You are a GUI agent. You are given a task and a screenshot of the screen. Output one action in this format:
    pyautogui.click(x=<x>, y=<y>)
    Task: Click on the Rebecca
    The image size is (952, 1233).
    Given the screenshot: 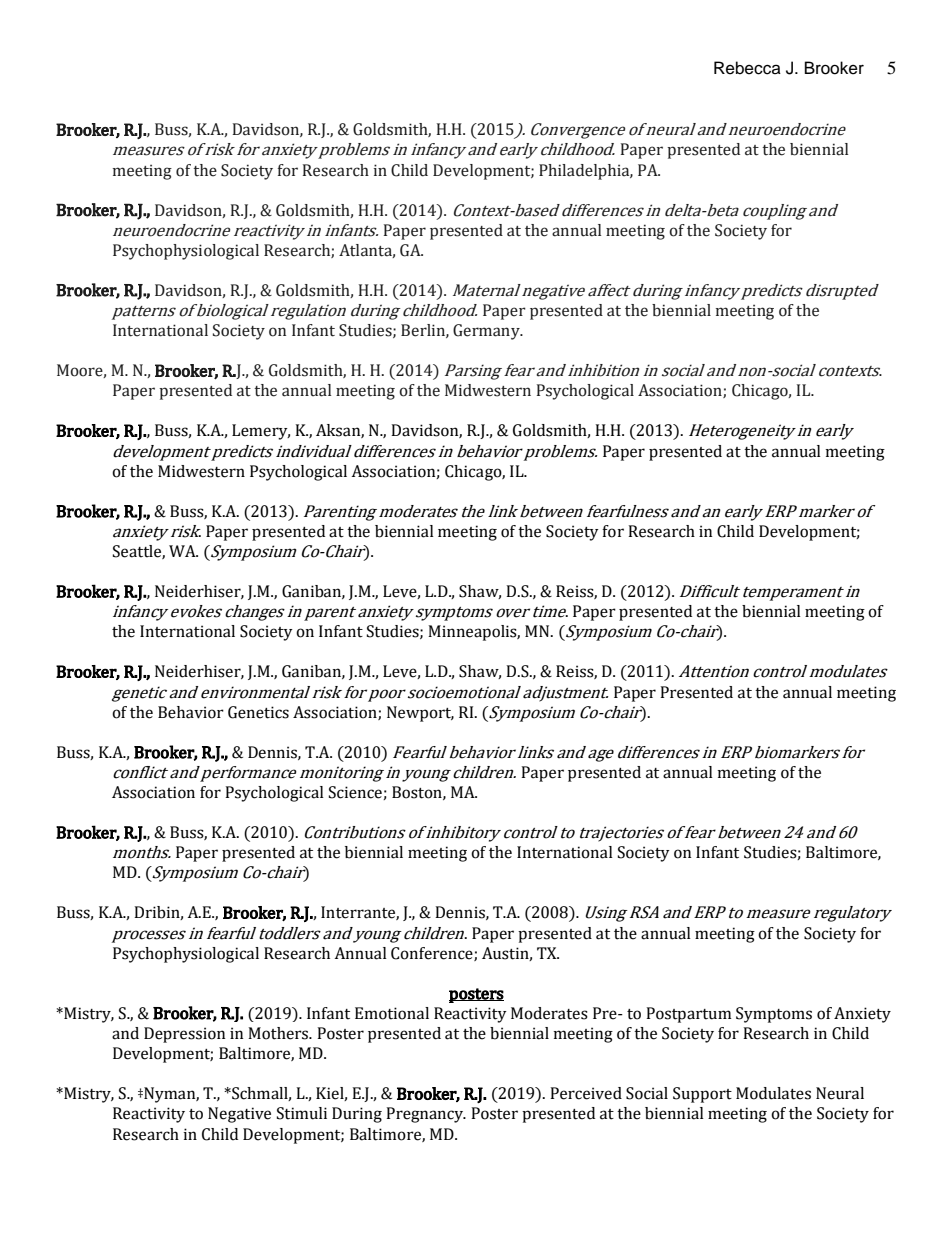 What is the action you would take?
    pyautogui.click(x=747, y=68)
